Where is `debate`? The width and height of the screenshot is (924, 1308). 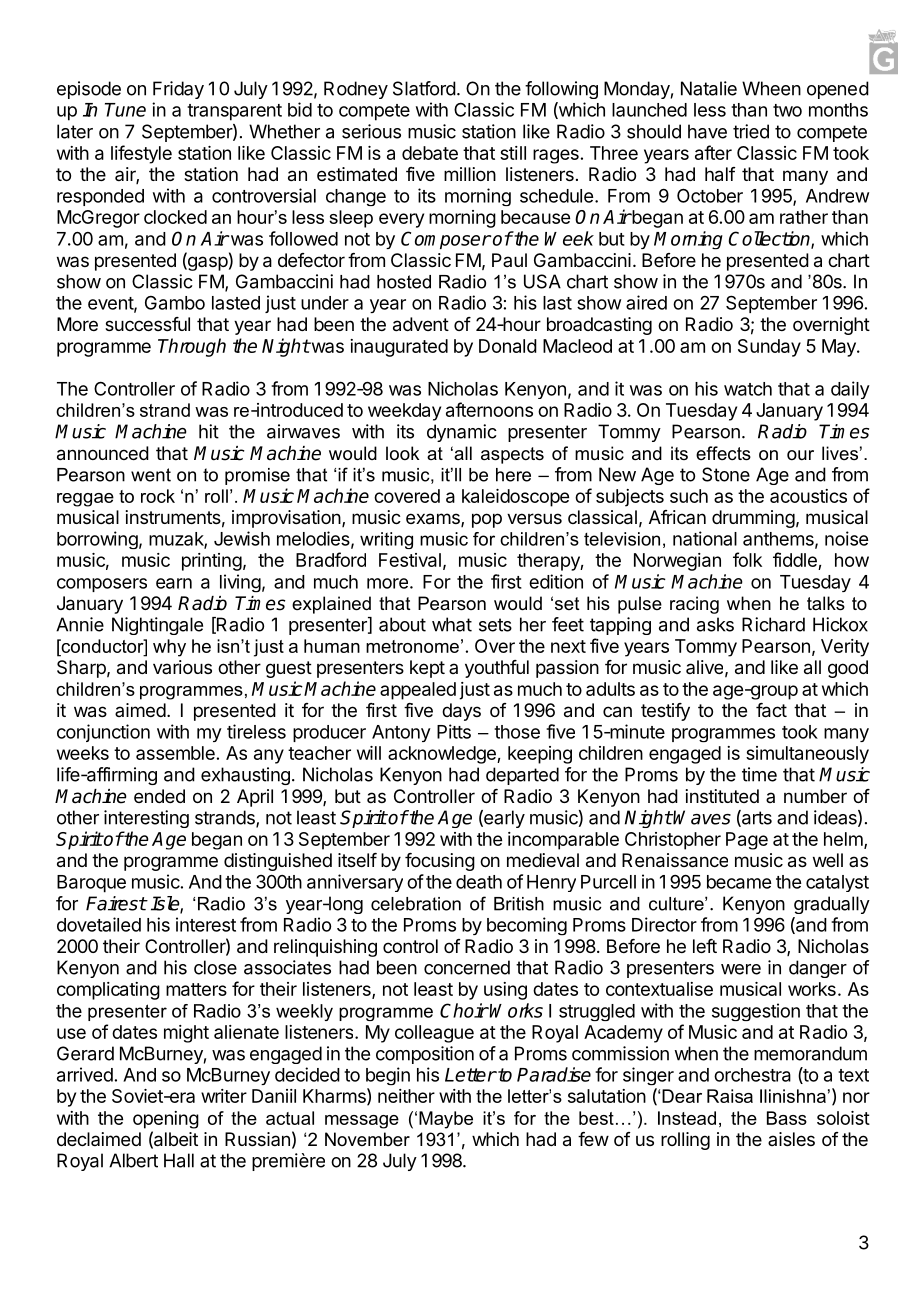
debate is located at coordinates (430, 153).
